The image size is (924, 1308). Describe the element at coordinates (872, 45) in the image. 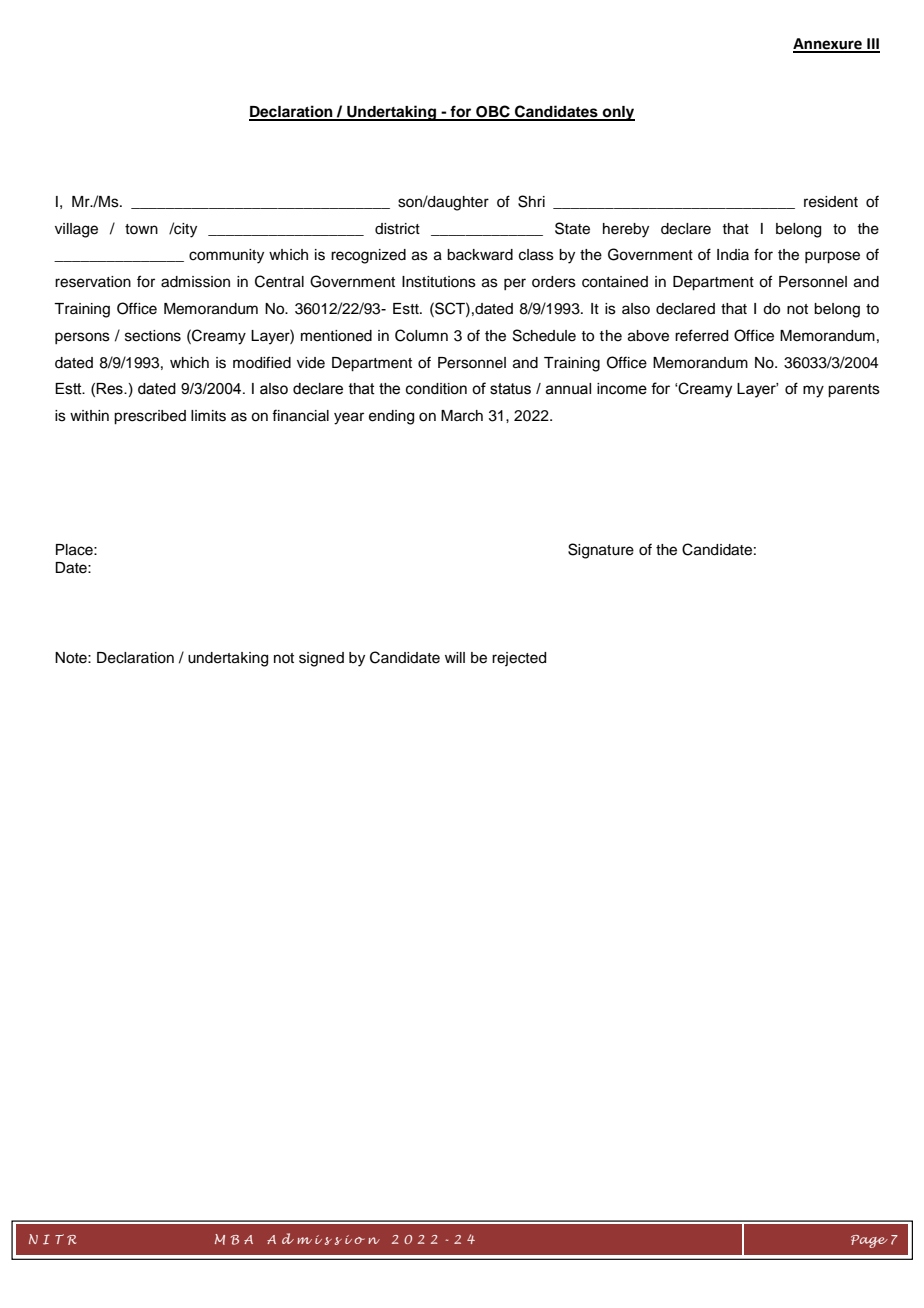

I see `III` at that location.
